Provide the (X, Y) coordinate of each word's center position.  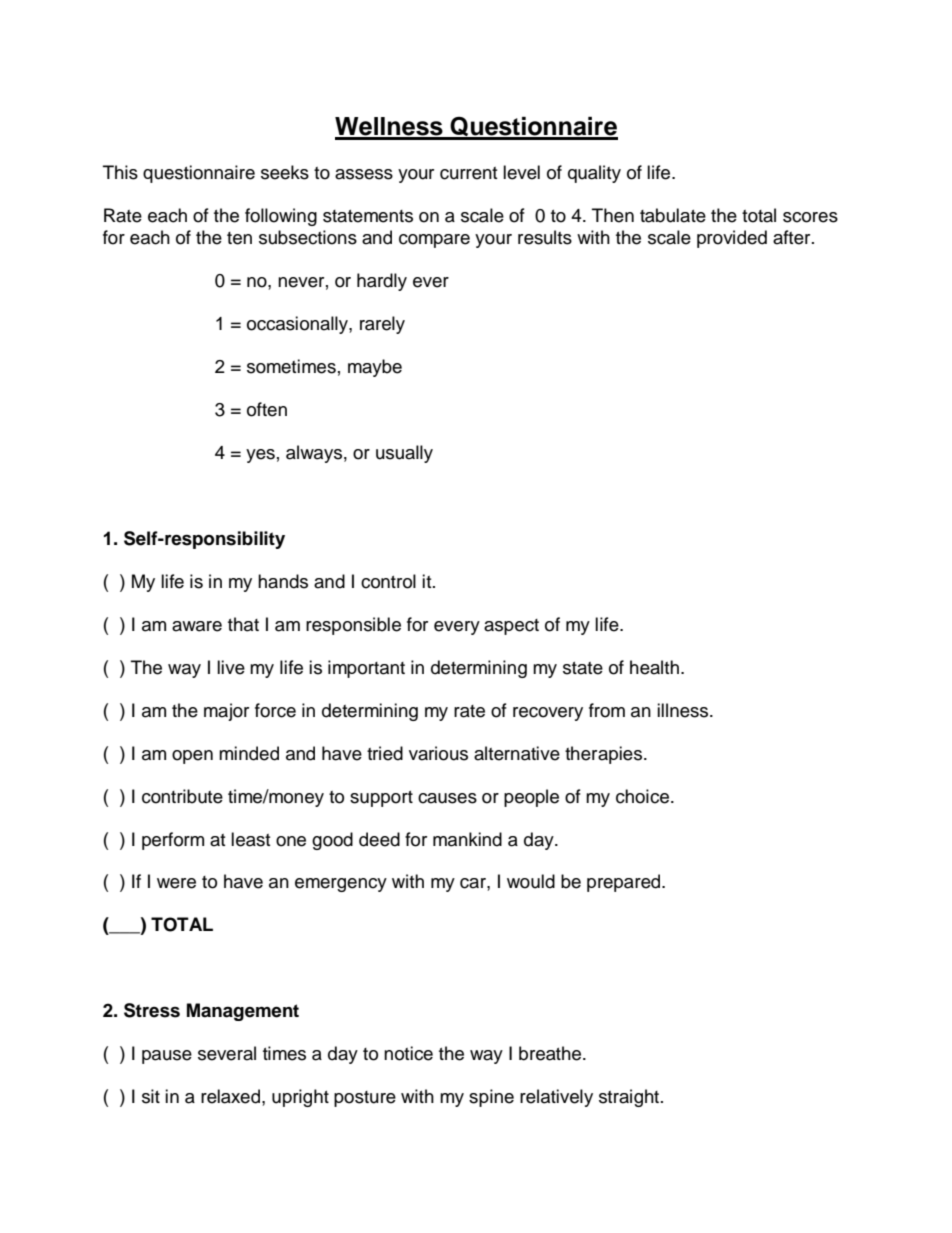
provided (732, 239)
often (267, 409)
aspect (511, 627)
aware (197, 626)
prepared (625, 883)
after (793, 237)
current (468, 173)
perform (173, 841)
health (654, 667)
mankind (467, 839)
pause (167, 1057)
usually (404, 454)
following (281, 217)
